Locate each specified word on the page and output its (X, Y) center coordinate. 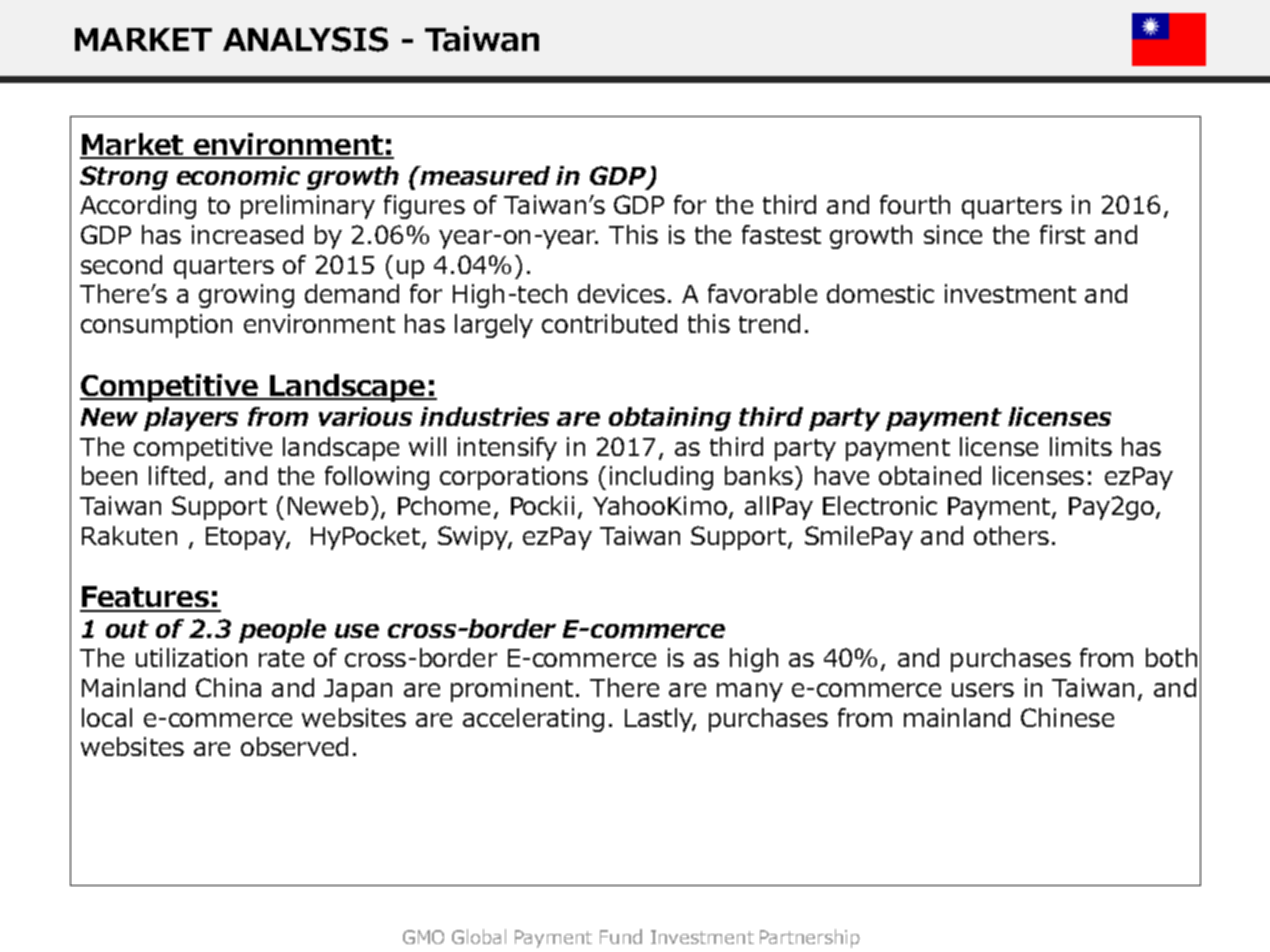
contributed (609, 323)
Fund (621, 936)
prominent (512, 690)
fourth (915, 204)
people (282, 631)
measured (484, 175)
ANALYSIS (305, 39)
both (1171, 657)
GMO (423, 937)
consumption (156, 326)
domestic (880, 293)
